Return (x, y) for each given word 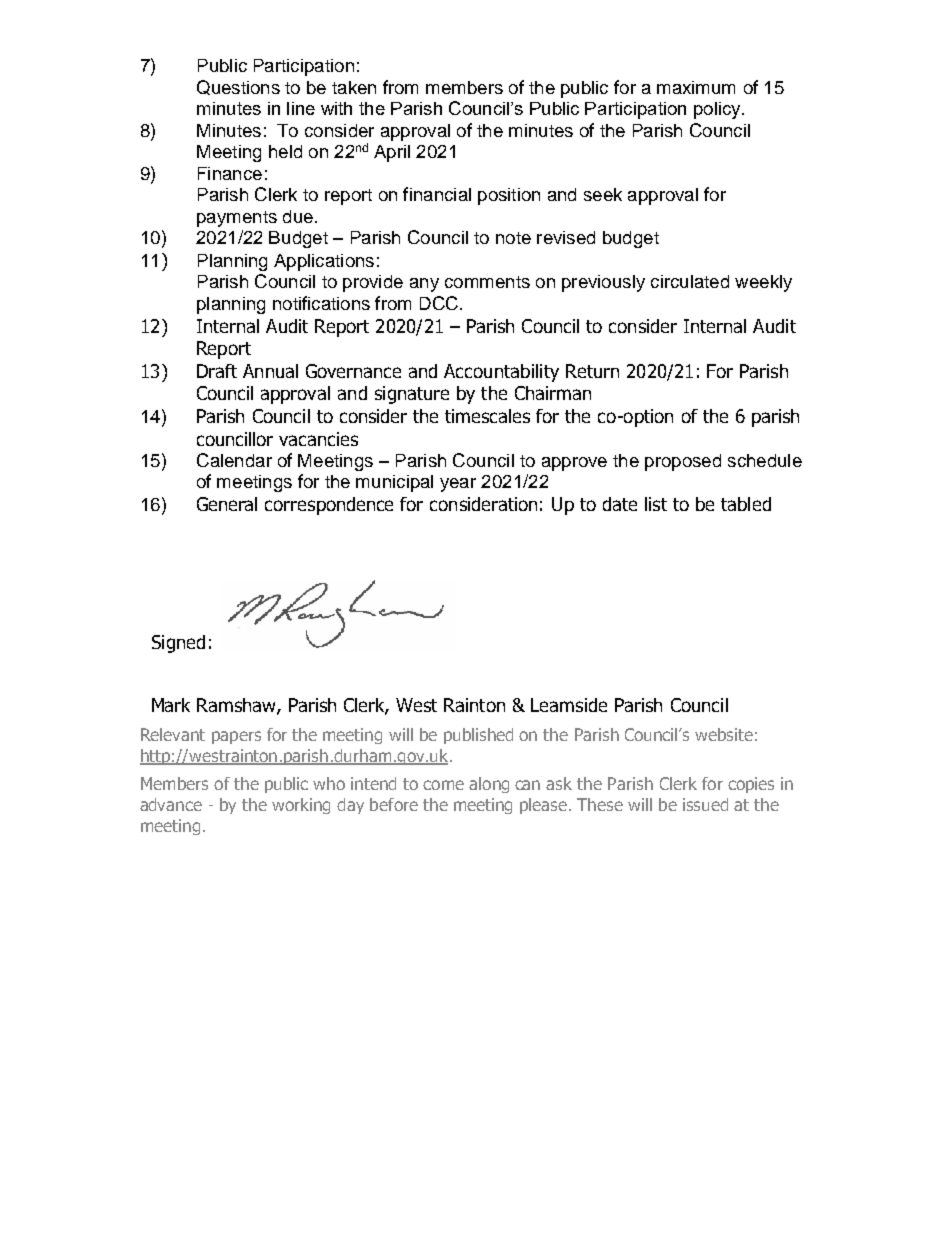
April (392, 153)
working (301, 806)
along (489, 785)
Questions (238, 87)
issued (705, 804)
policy (718, 110)
